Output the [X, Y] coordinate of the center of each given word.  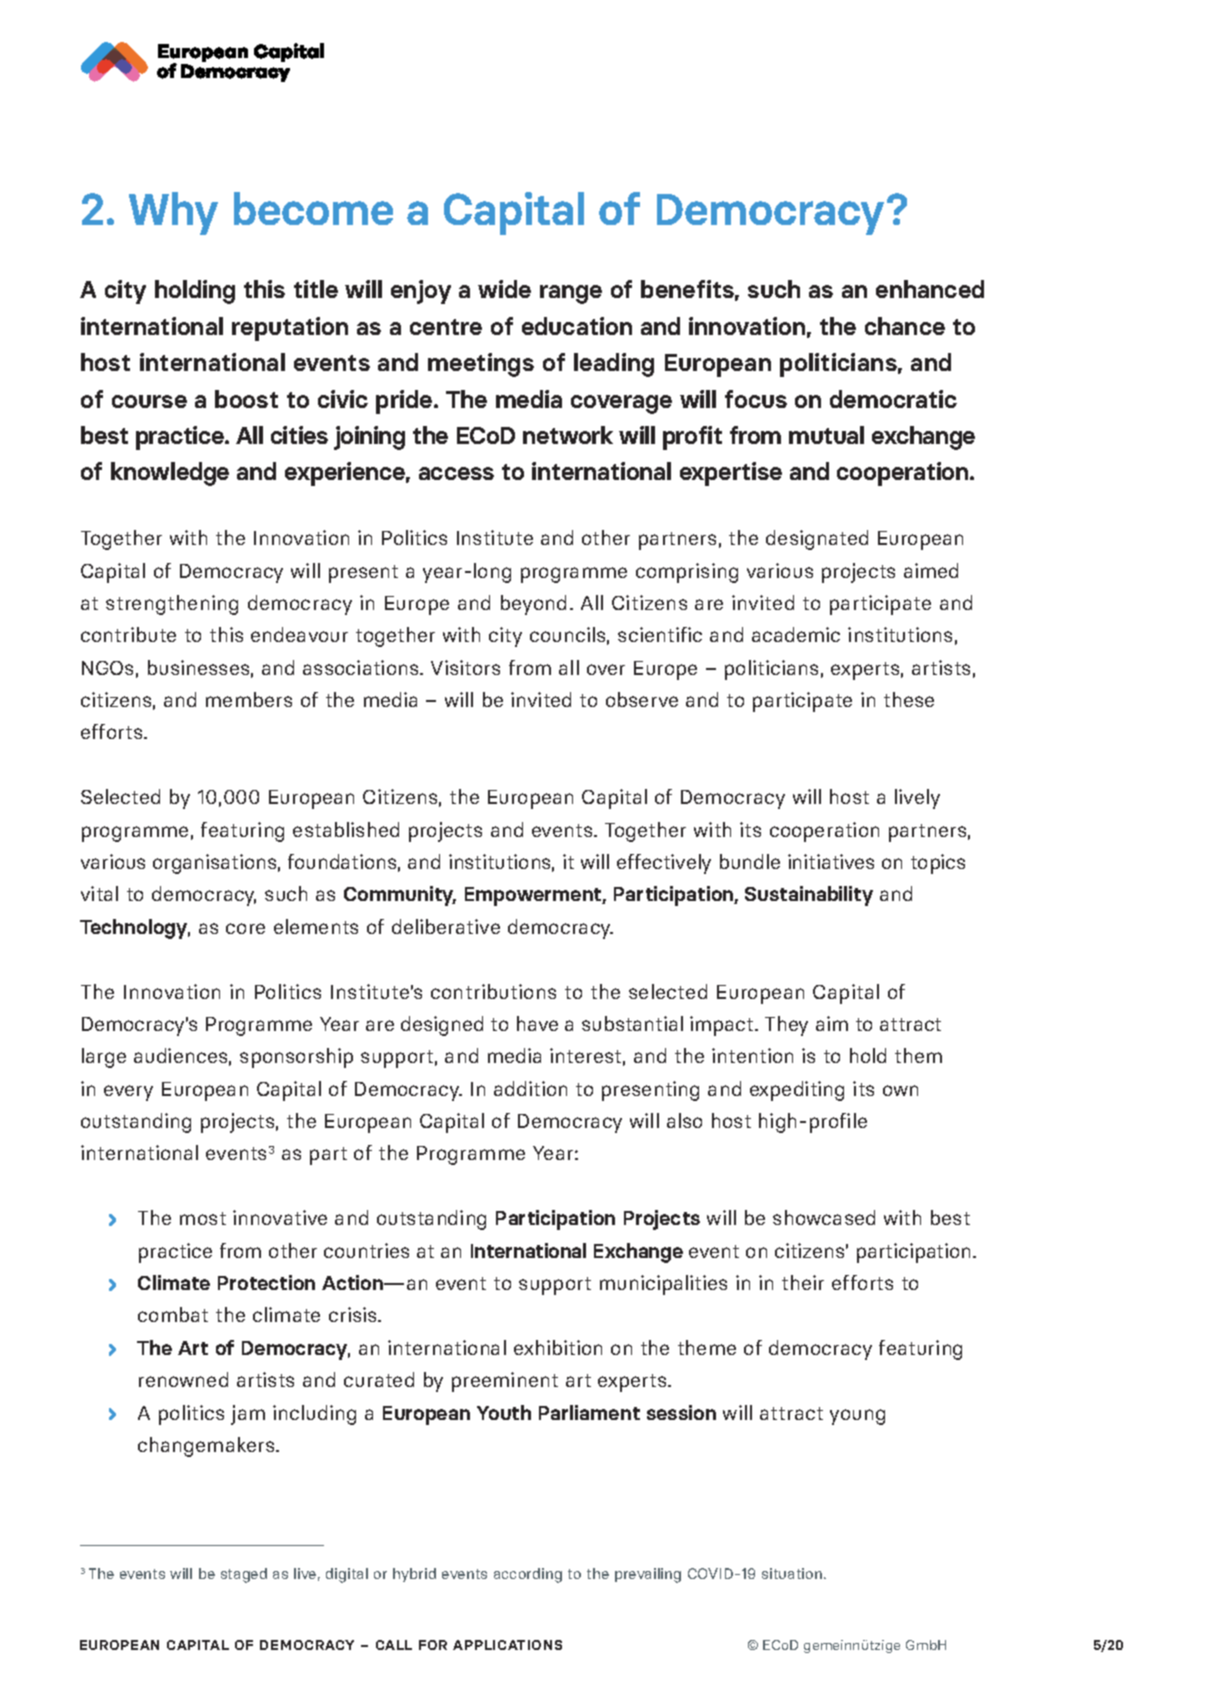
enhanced [930, 289]
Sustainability [809, 896]
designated [817, 540]
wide [504, 289]
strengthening [172, 605]
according [528, 1575]
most [203, 1218]
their [803, 1282]
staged [244, 1575]
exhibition [558, 1347]
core [245, 928]
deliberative [446, 926]
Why [173, 213]
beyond [533, 605]
